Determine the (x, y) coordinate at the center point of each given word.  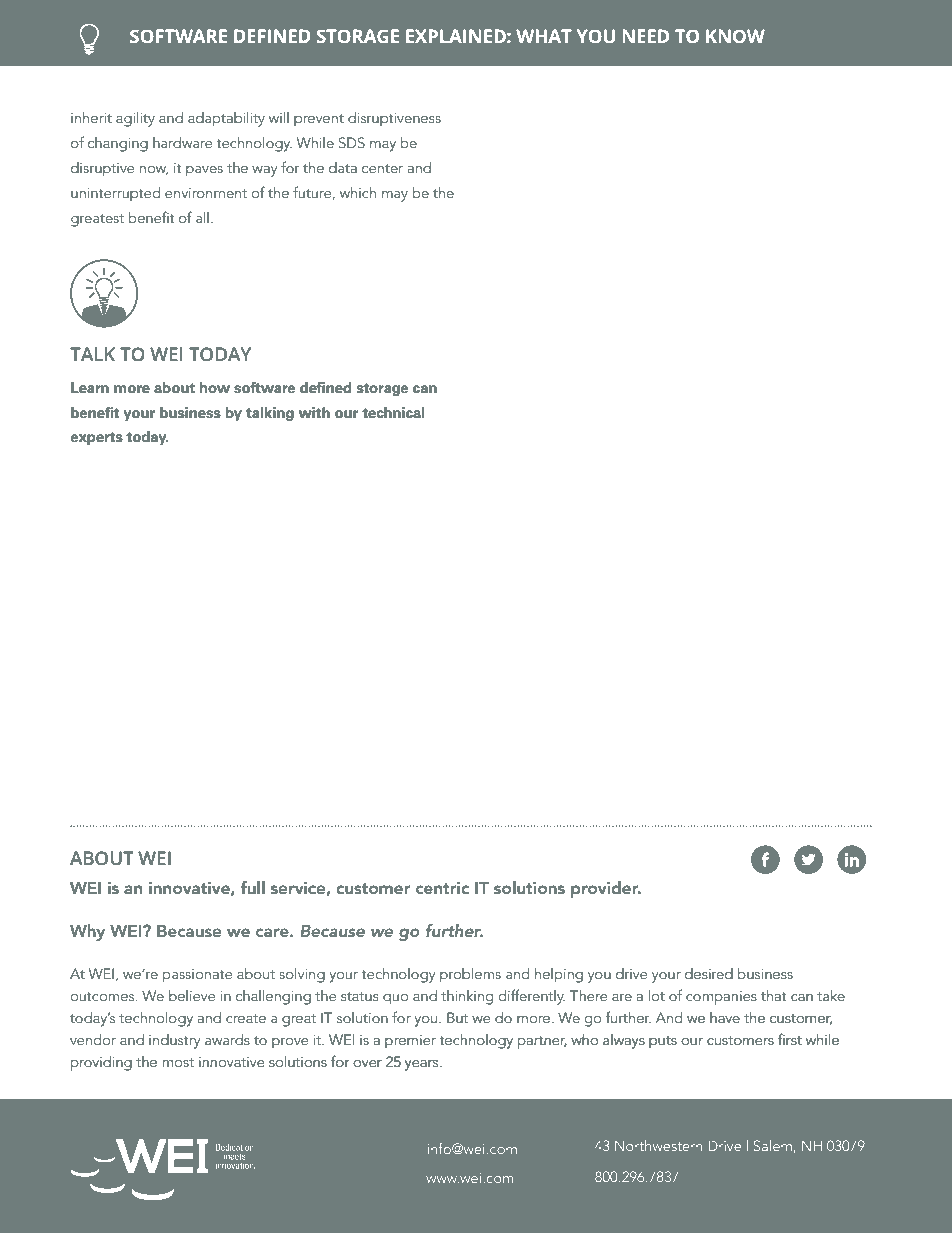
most (178, 1062)
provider (606, 889)
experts (97, 438)
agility (135, 119)
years (423, 1065)
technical (393, 413)
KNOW (735, 36)
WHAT (544, 36)
